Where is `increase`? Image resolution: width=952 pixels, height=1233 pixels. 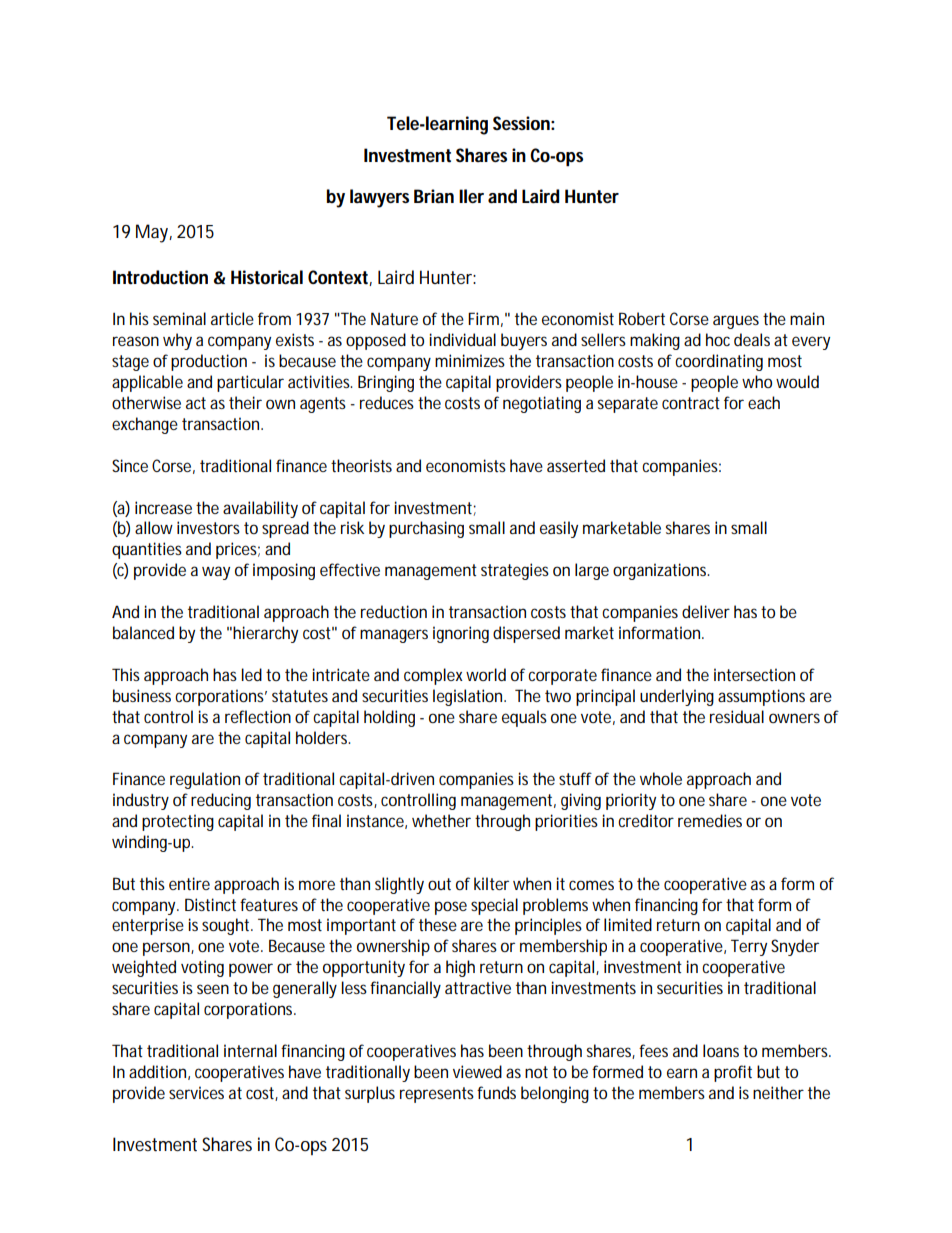 increase is located at coordinates (166, 507).
